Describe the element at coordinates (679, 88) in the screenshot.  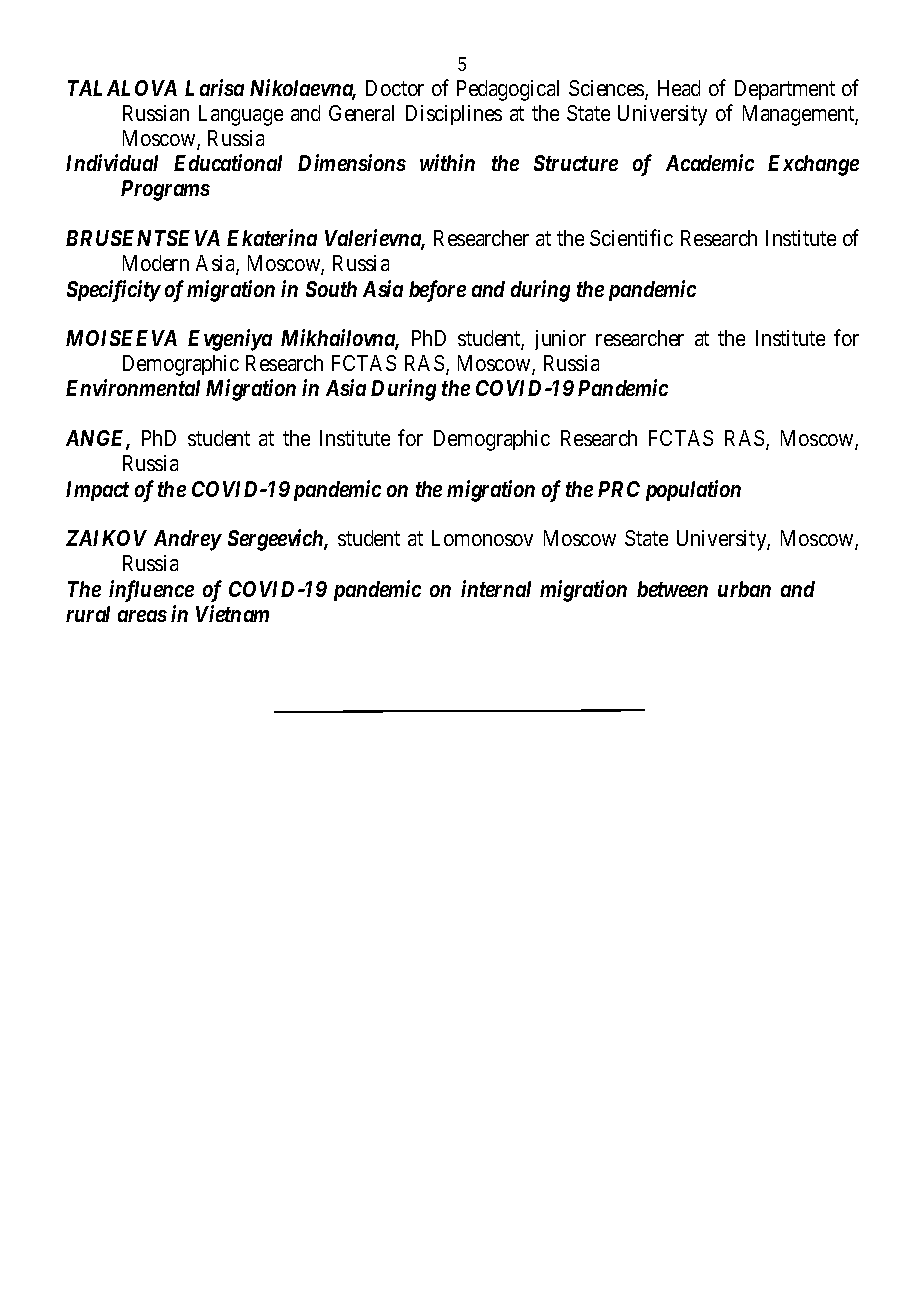
I see `Head` at that location.
